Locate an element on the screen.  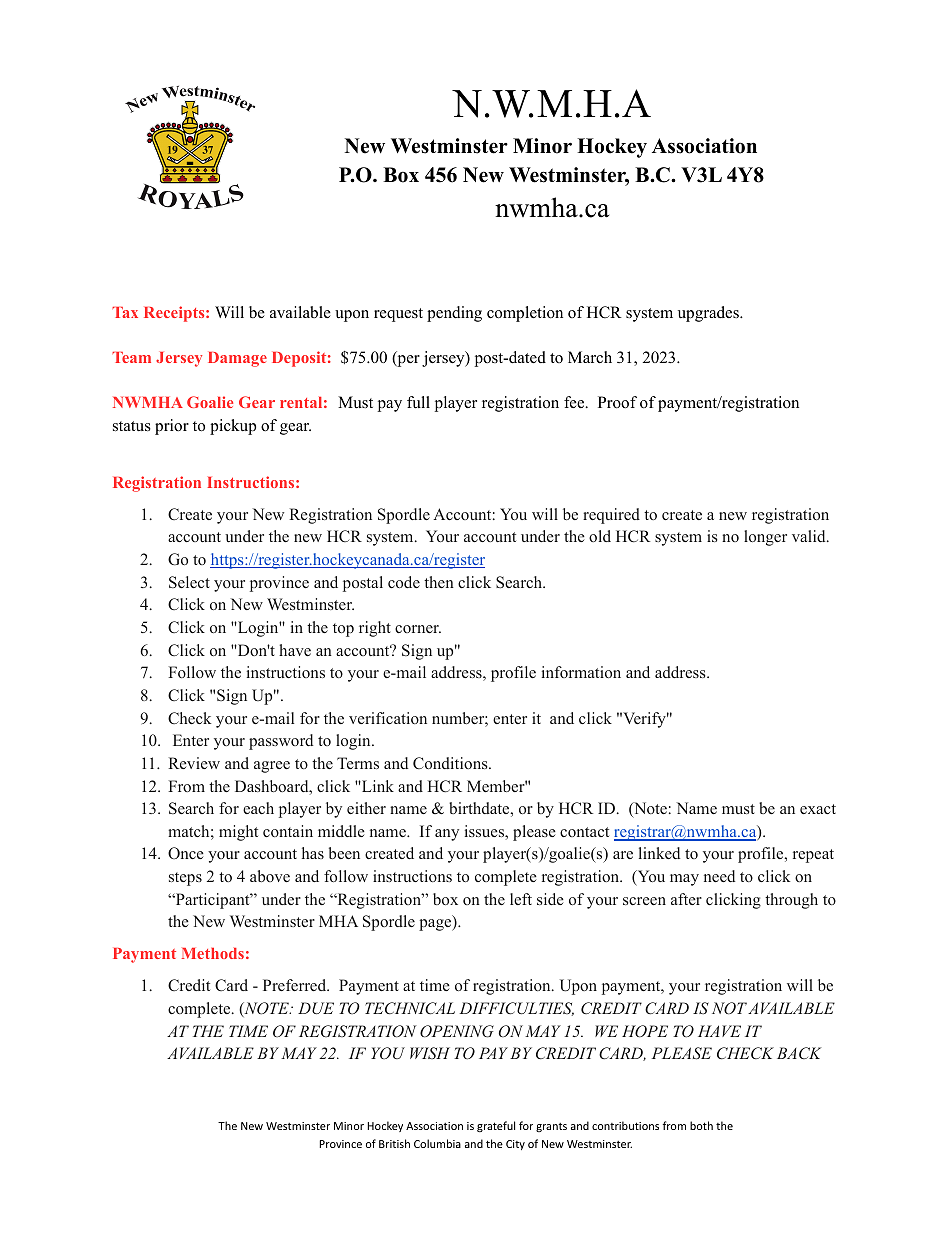
pending is located at coordinates (454, 314).
